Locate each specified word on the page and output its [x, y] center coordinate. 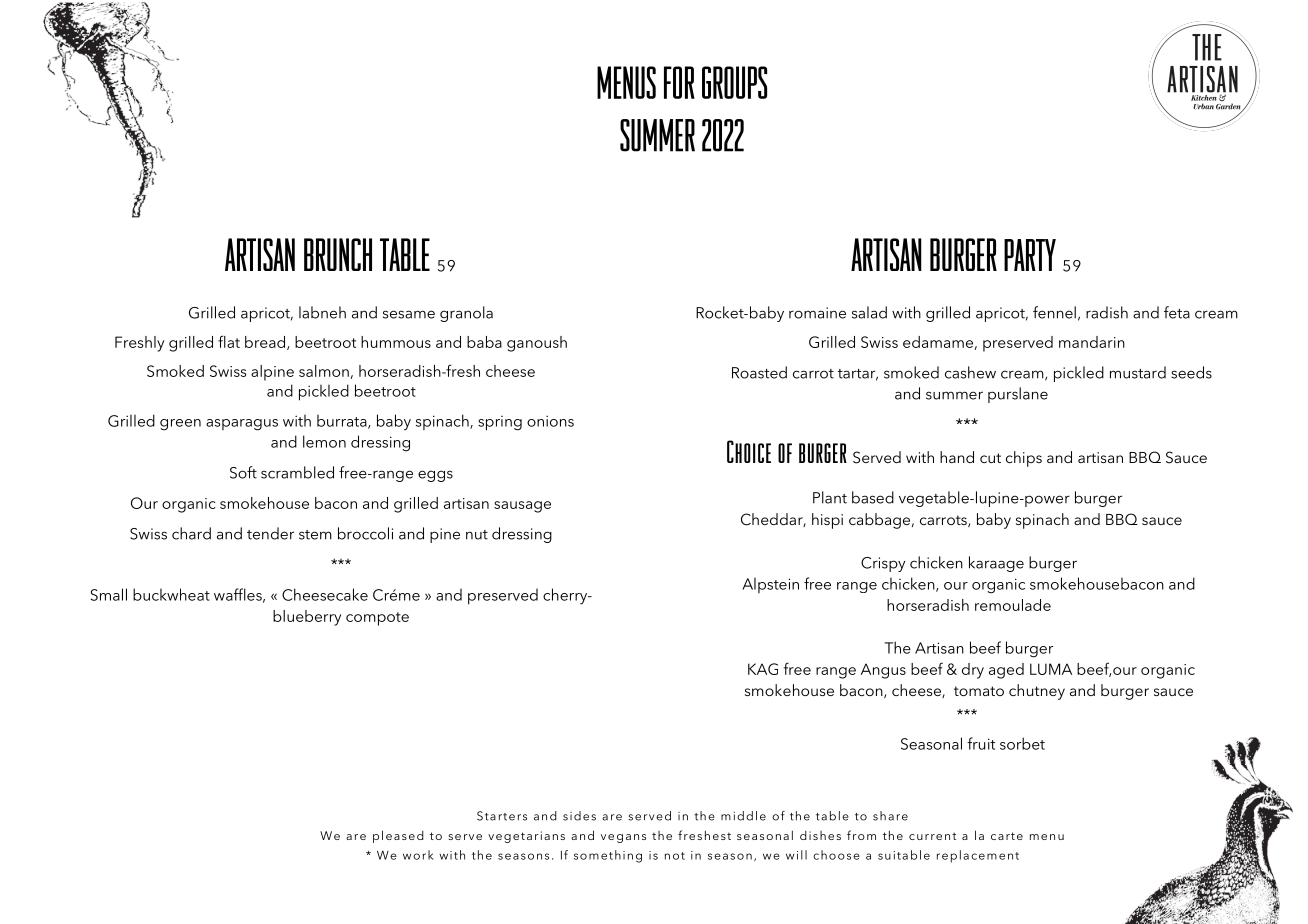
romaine [817, 313]
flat [229, 341]
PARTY [1030, 255]
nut [477, 535]
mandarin [1092, 342]
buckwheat [171, 594]
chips [1024, 459]
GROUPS [734, 82]
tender [270, 533]
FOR [679, 82]
